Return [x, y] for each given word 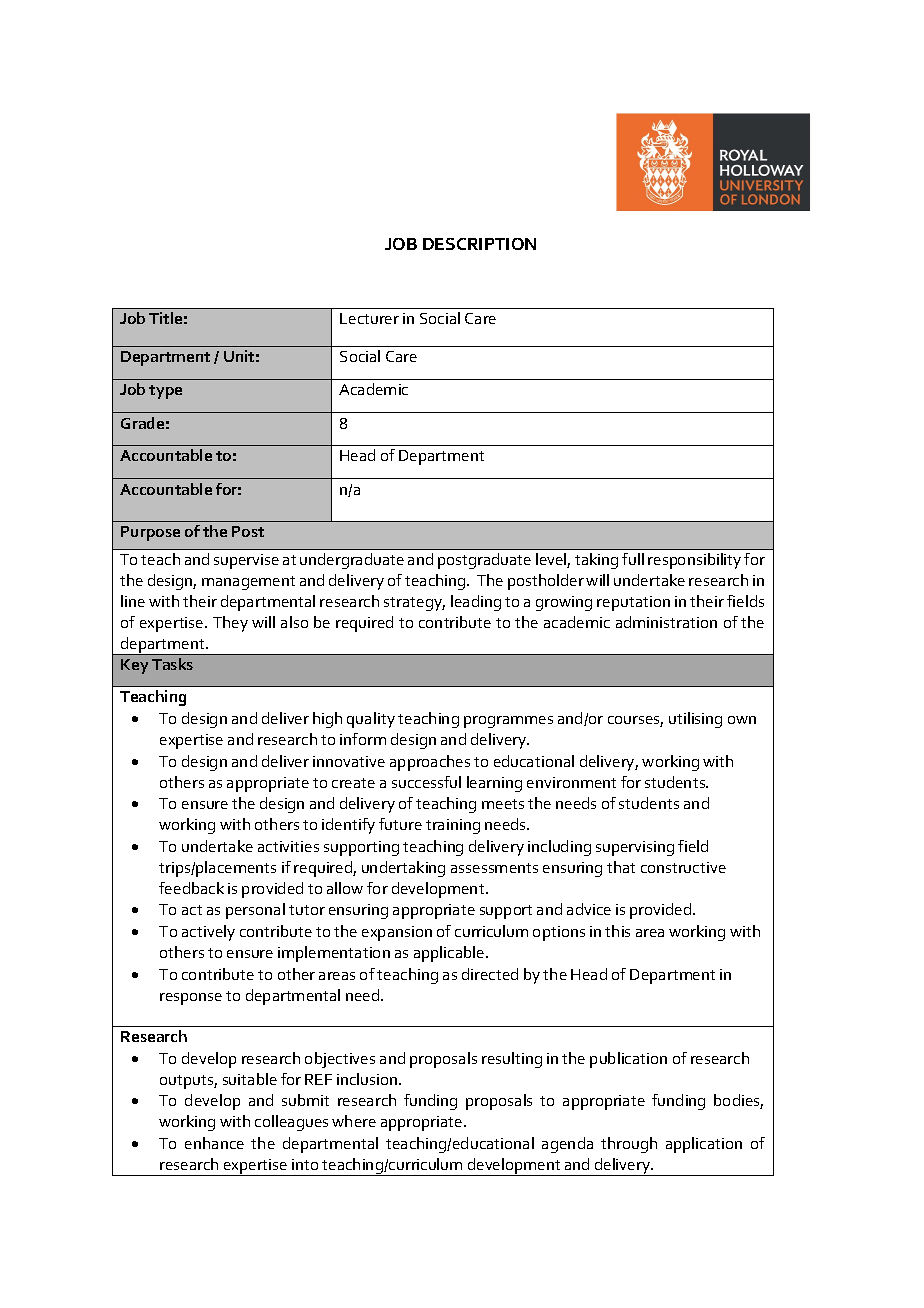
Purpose [150, 533]
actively [208, 933]
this [617, 931]
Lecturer [369, 318]
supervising [635, 848]
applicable [450, 954]
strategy [414, 604]
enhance [214, 1143]
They [230, 624]
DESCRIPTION [479, 244]
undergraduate [352, 561]
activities [288, 846]
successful [426, 782]
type [165, 392]
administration [666, 622]
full [633, 559]
